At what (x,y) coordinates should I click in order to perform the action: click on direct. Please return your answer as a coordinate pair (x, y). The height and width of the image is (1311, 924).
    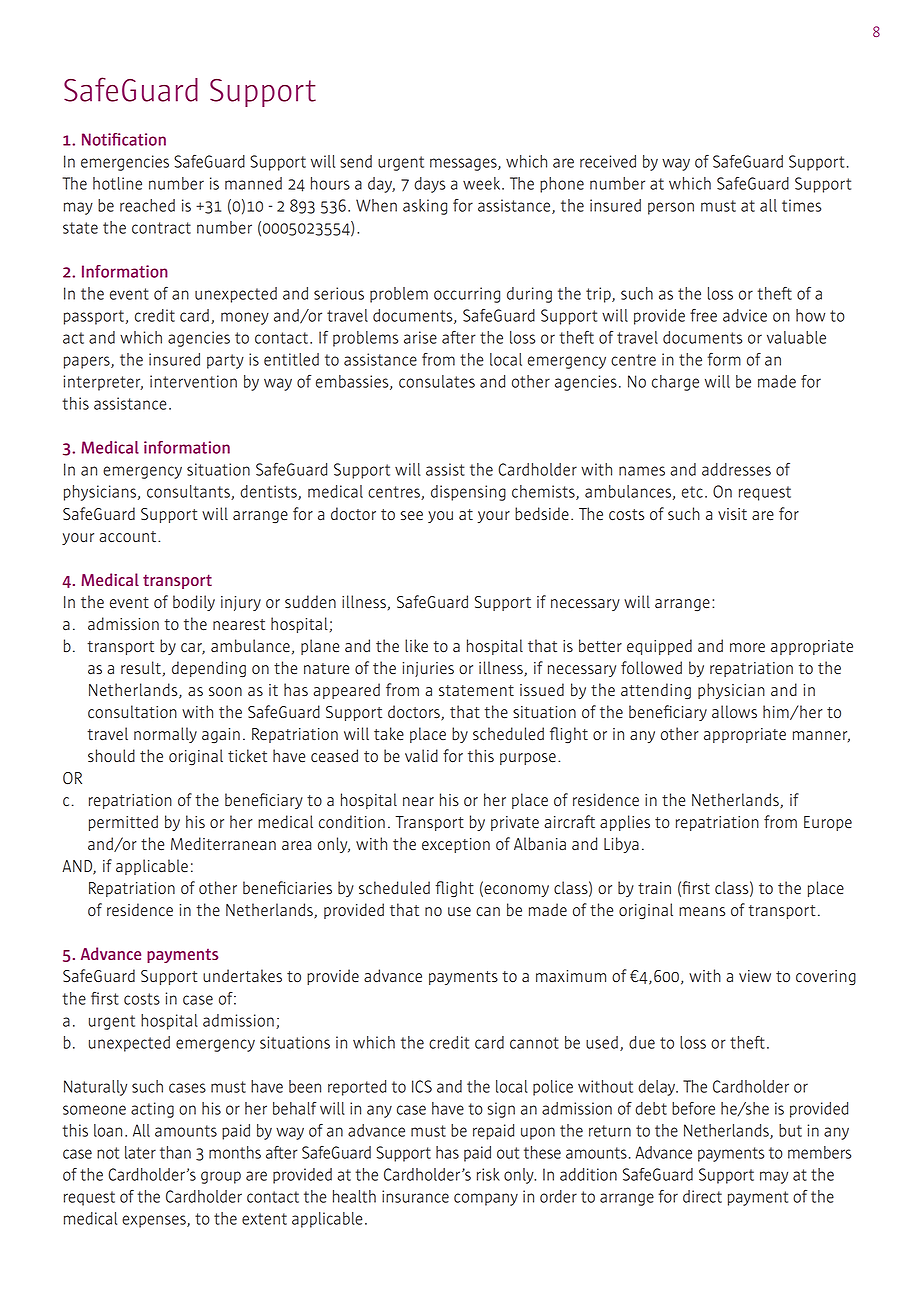
    Looking at the image, I should click on (702, 1196).
